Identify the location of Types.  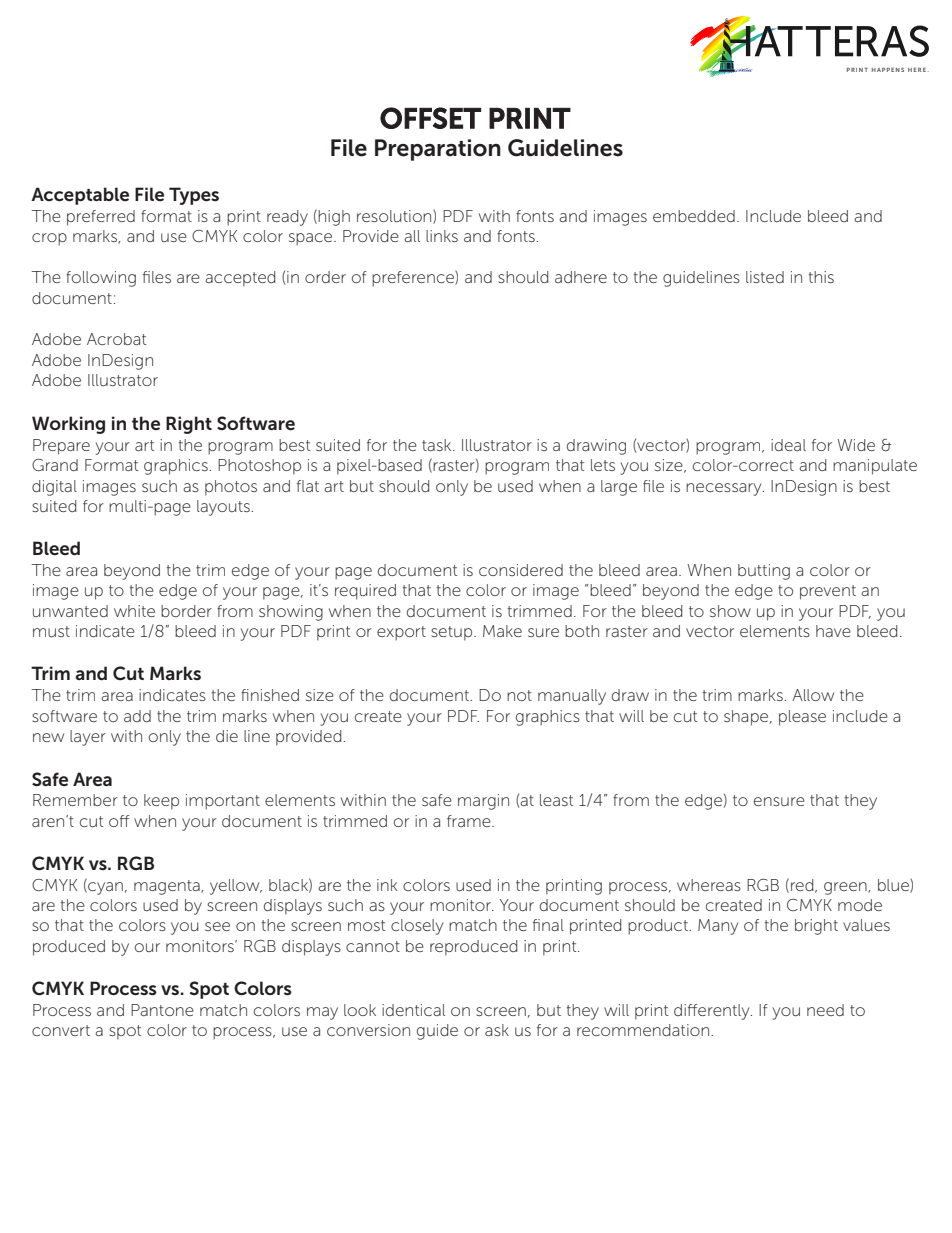
(194, 196).
